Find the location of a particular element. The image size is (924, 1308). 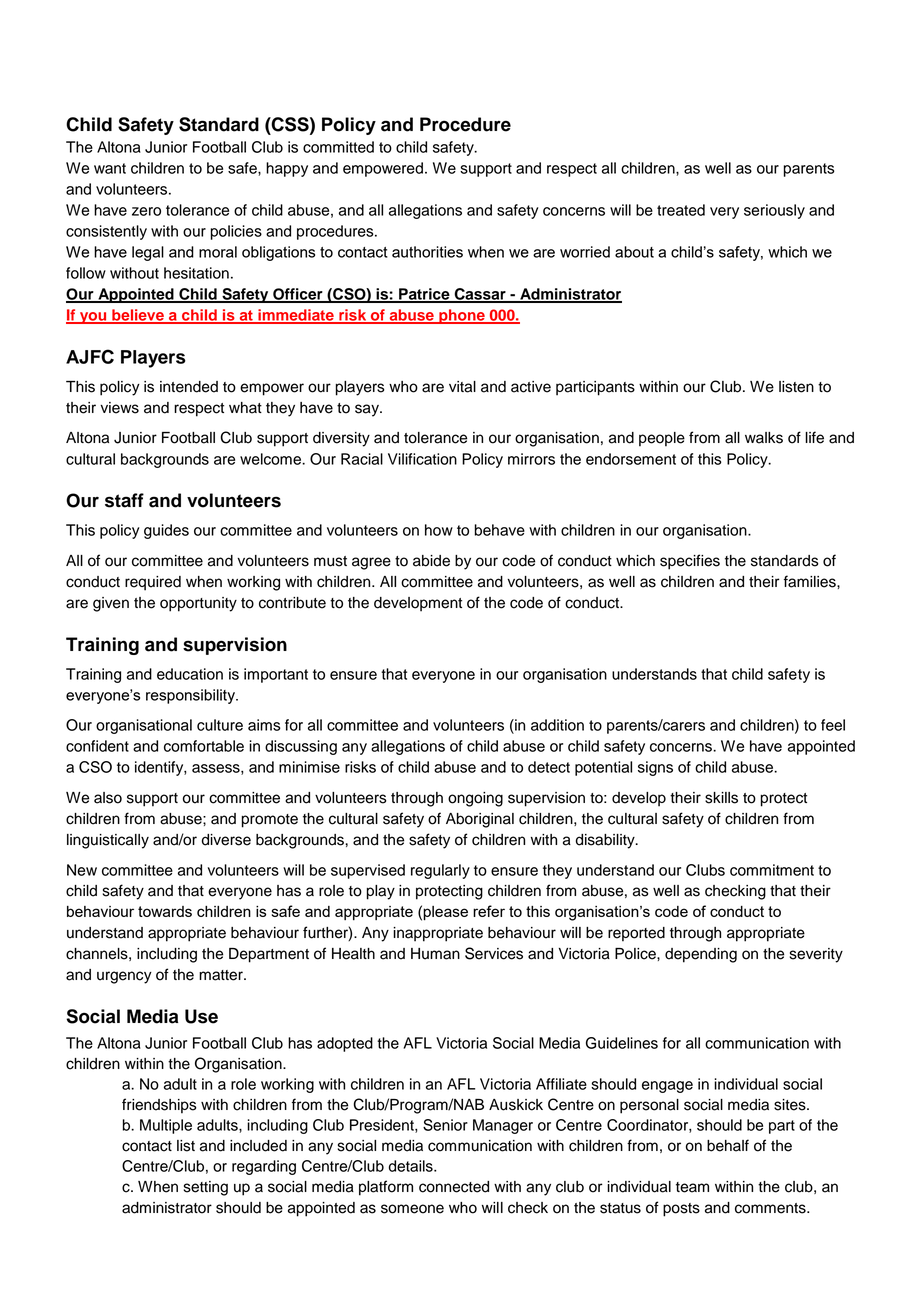

authorities is located at coordinates (427, 252).
